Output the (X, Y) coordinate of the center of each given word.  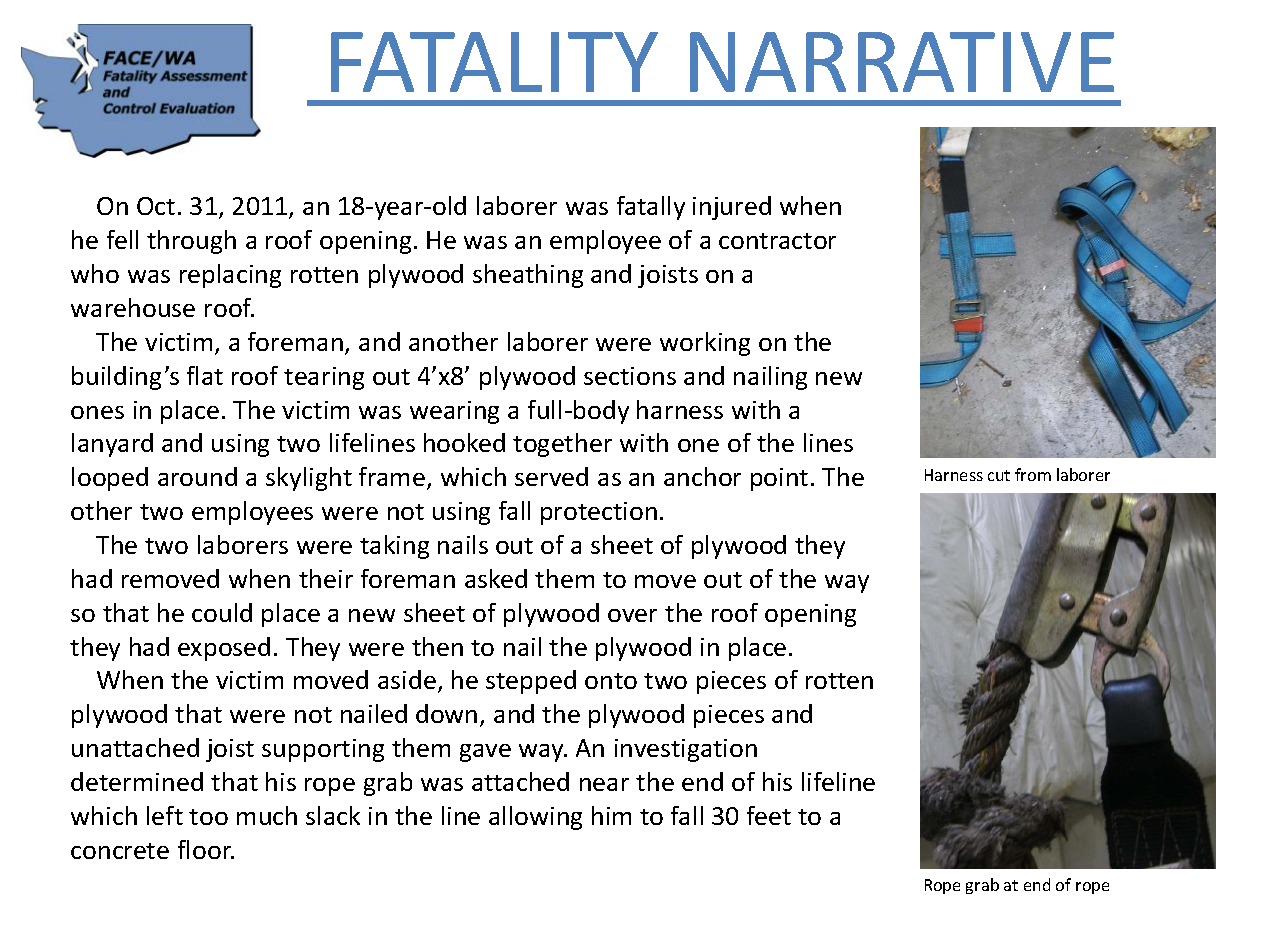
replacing (230, 276)
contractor (777, 241)
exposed (224, 649)
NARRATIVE (902, 62)
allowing (535, 818)
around (197, 476)
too (208, 817)
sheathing (528, 276)
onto (611, 681)
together (562, 445)
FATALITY (494, 62)
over (632, 615)
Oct (156, 206)
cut (999, 475)
